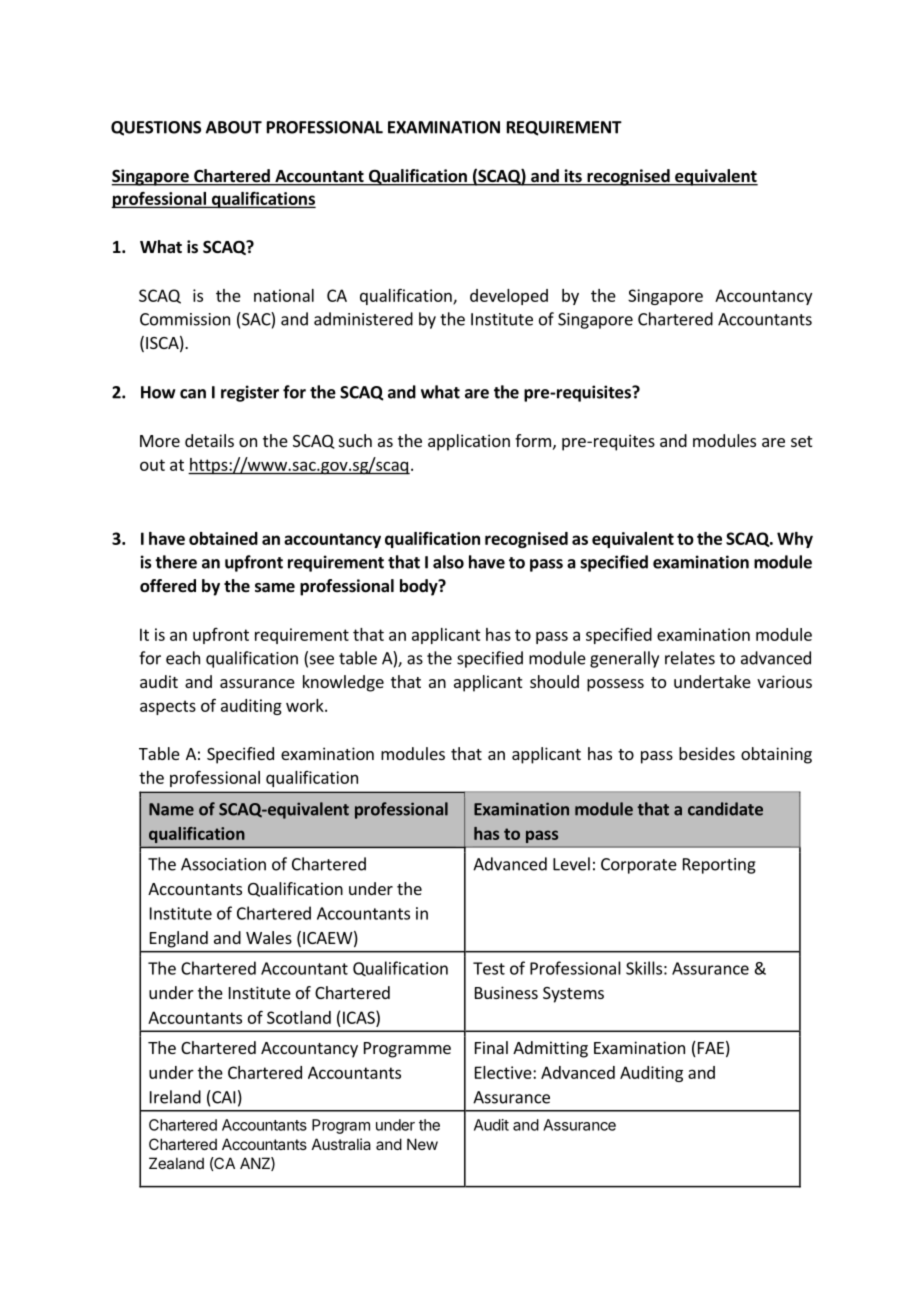  What do you see at coordinates (183, 658) in the page?
I see `each` at bounding box center [183, 658].
